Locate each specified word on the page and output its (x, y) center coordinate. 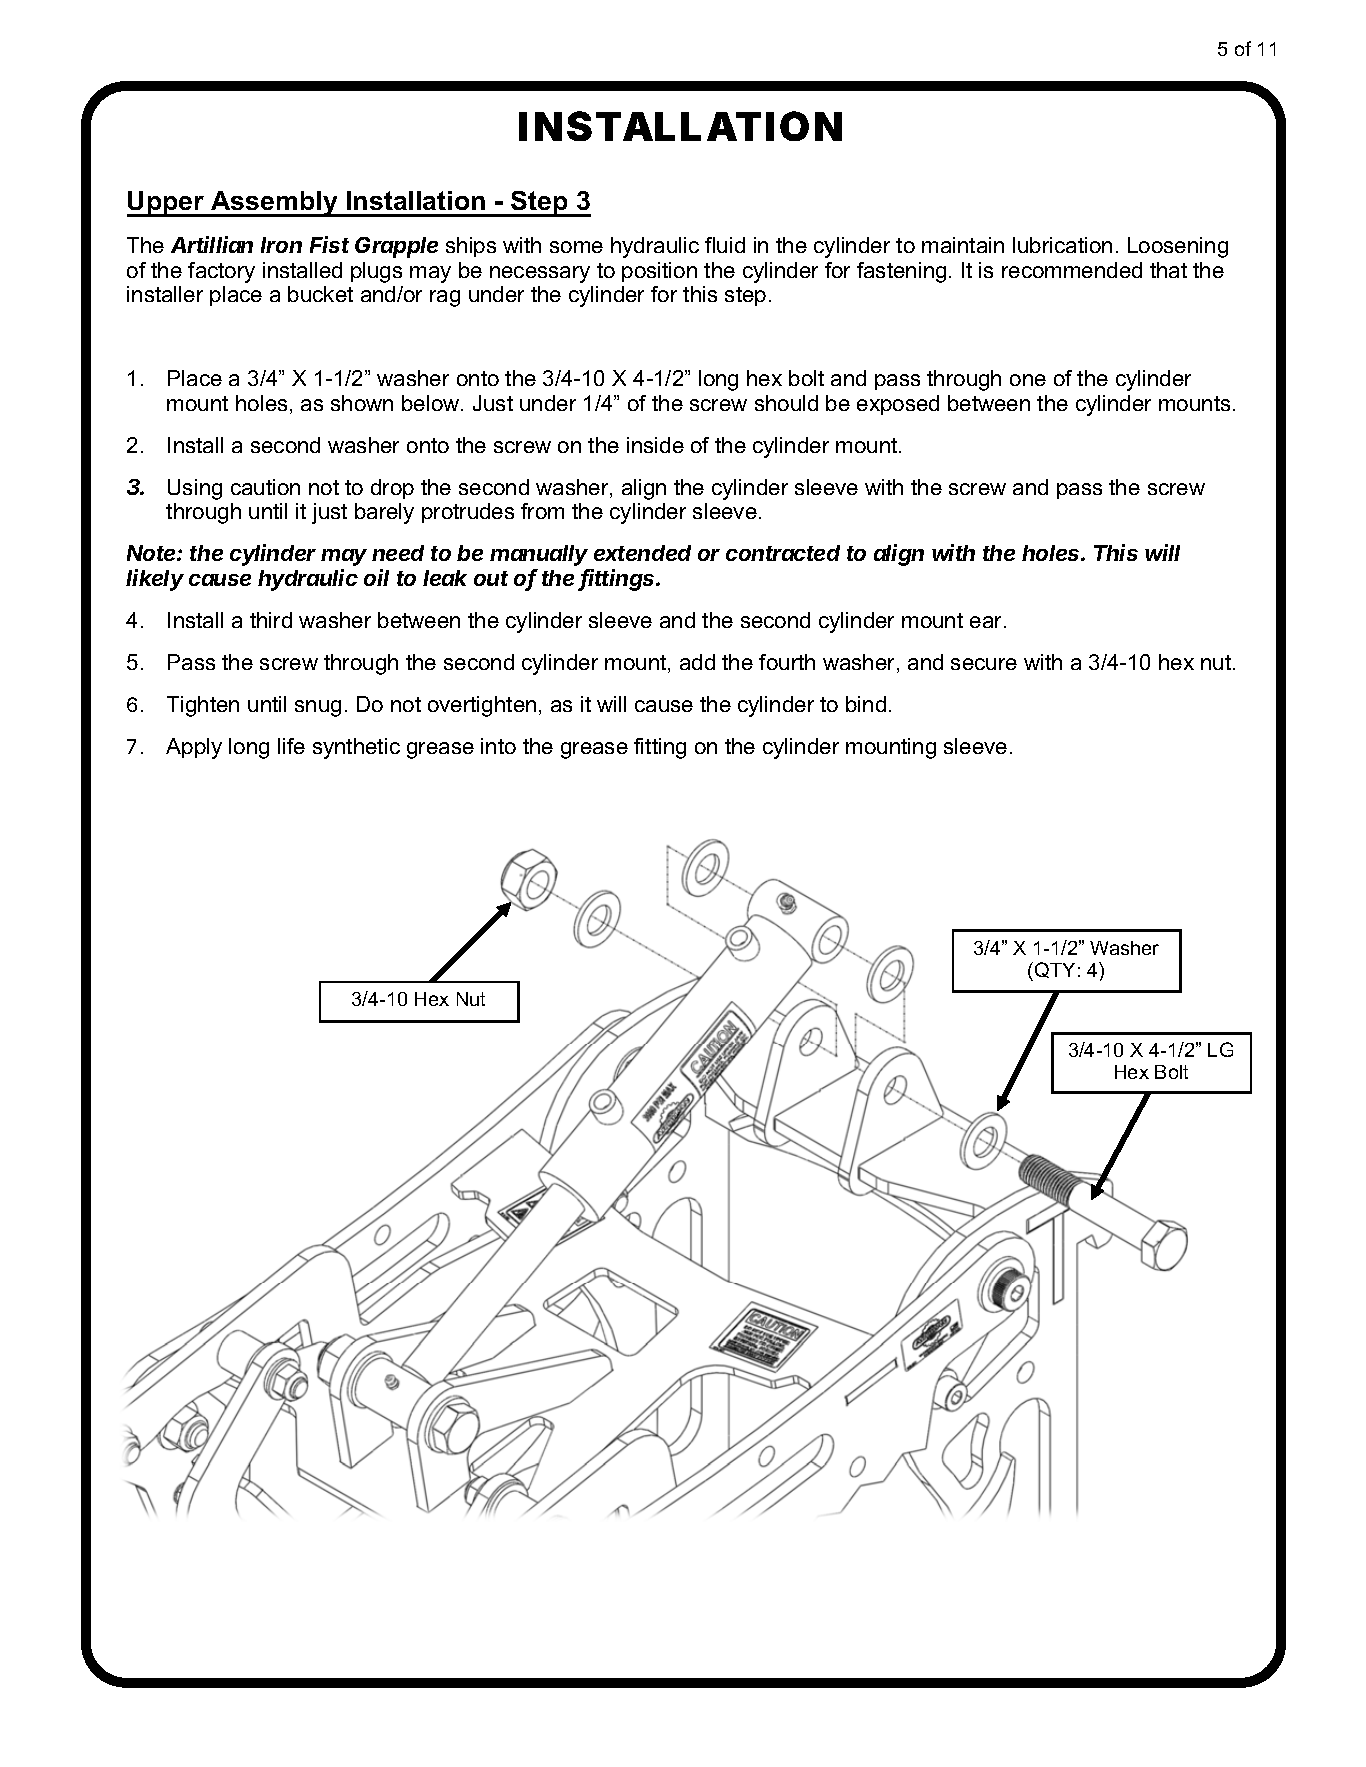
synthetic (356, 748)
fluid (725, 245)
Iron (281, 245)
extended (642, 553)
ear (987, 622)
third (271, 620)
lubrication (1062, 245)
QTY (1055, 970)
